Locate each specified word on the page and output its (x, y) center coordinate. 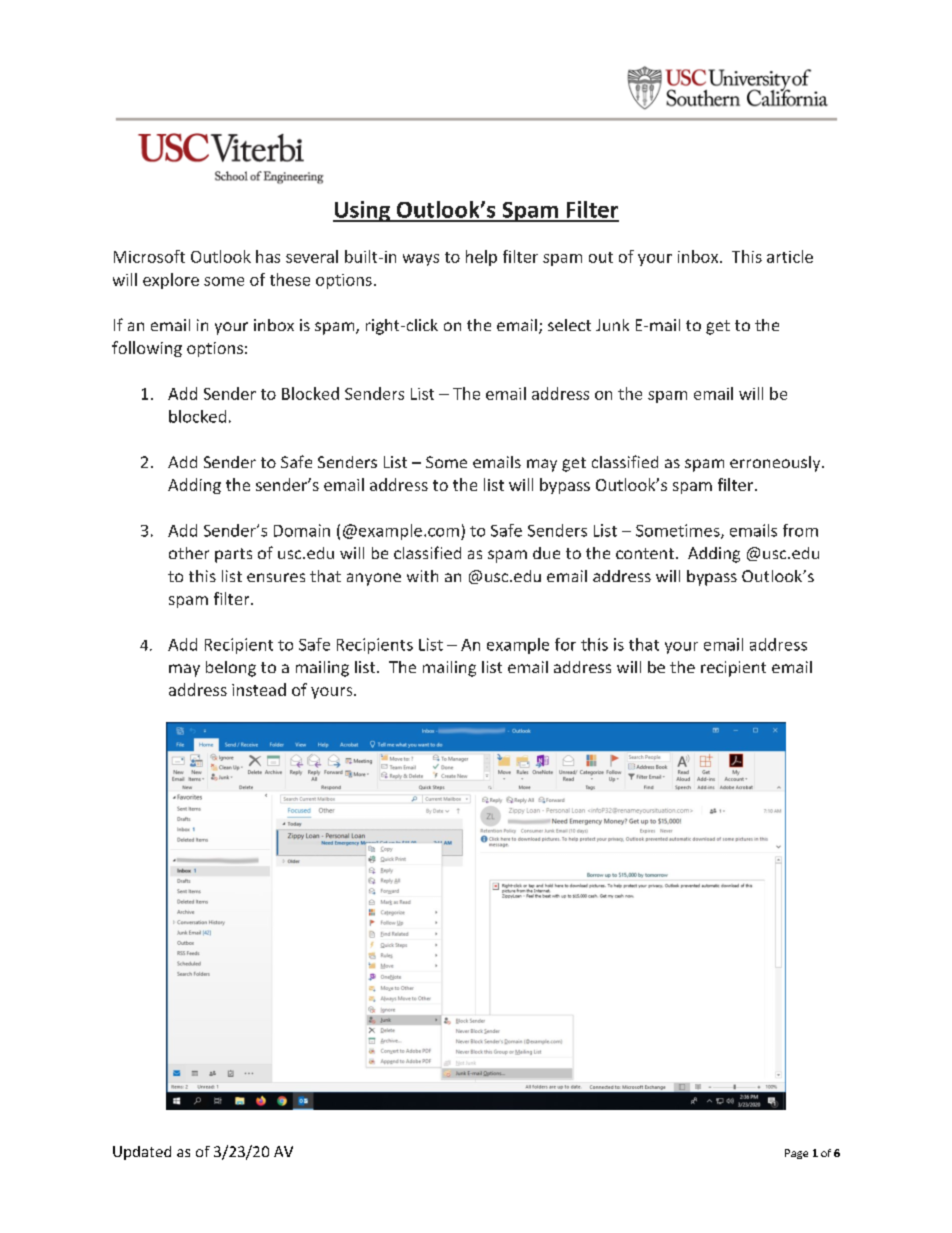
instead (259, 689)
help (481, 258)
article (790, 256)
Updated (142, 1153)
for (565, 644)
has (268, 256)
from (800, 530)
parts (233, 555)
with (422, 576)
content (645, 553)
